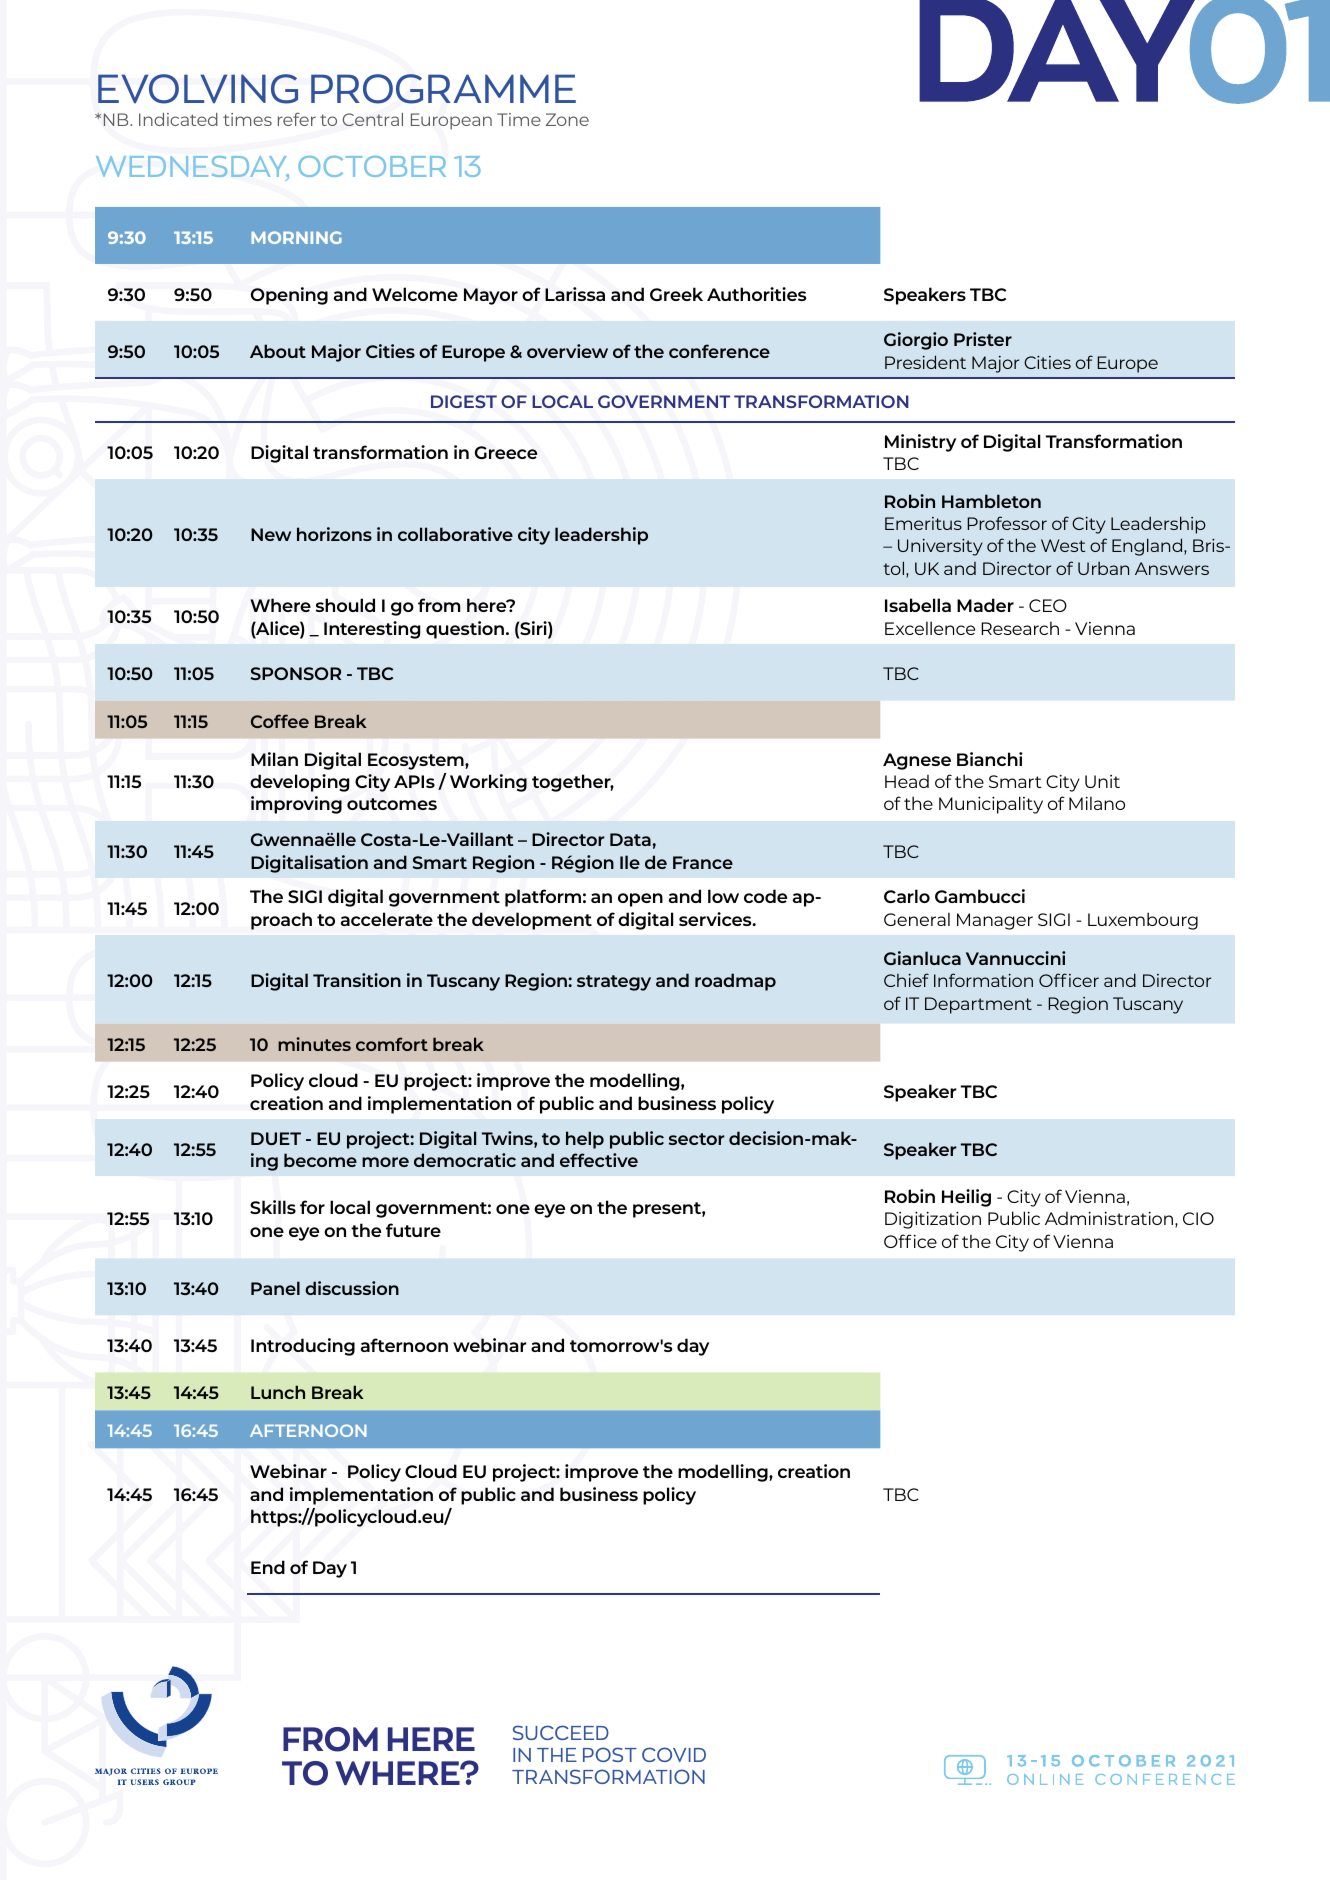 This document has height=1880, width=1330. I want to click on COVID, so click(674, 1754).
